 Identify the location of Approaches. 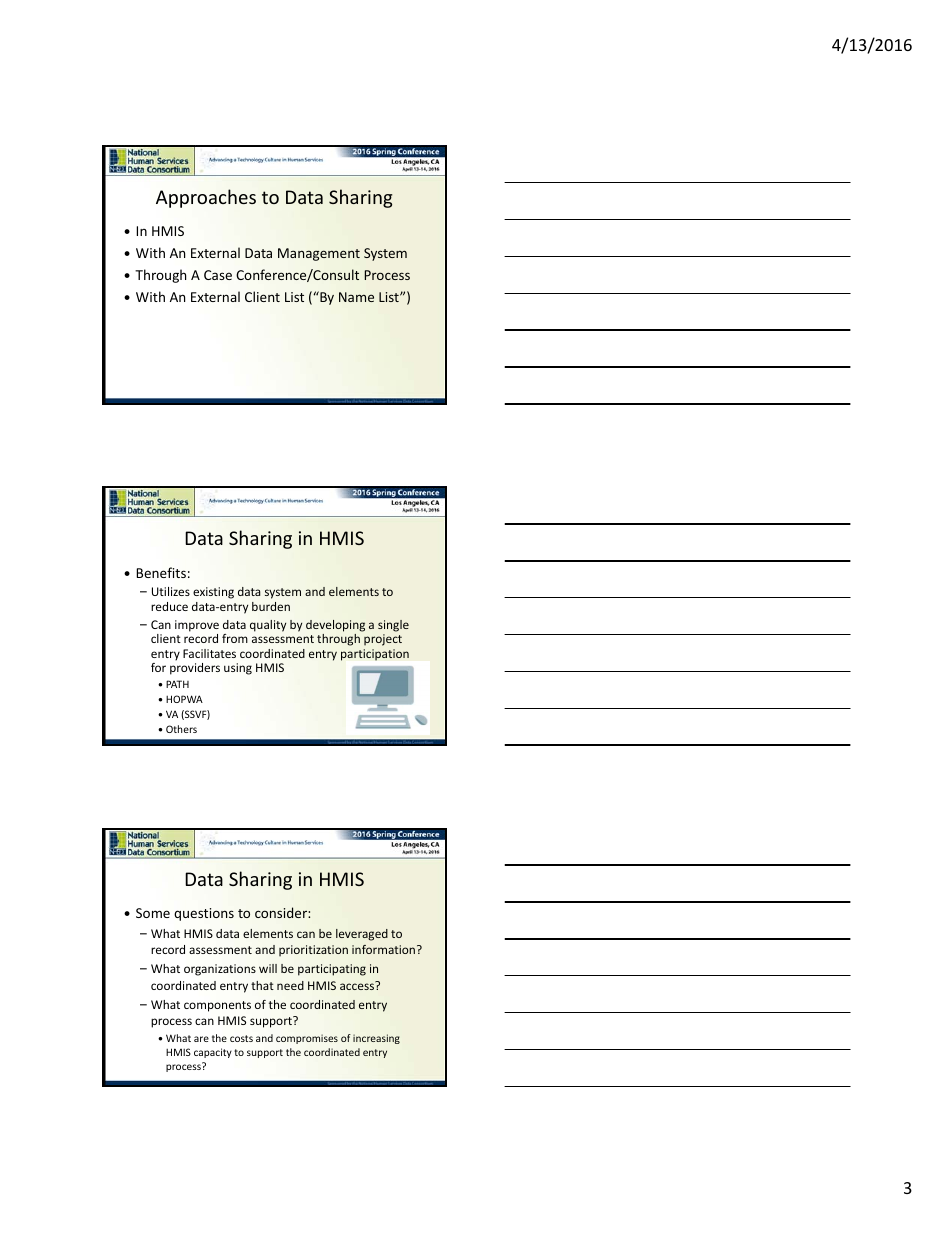
(206, 198).
